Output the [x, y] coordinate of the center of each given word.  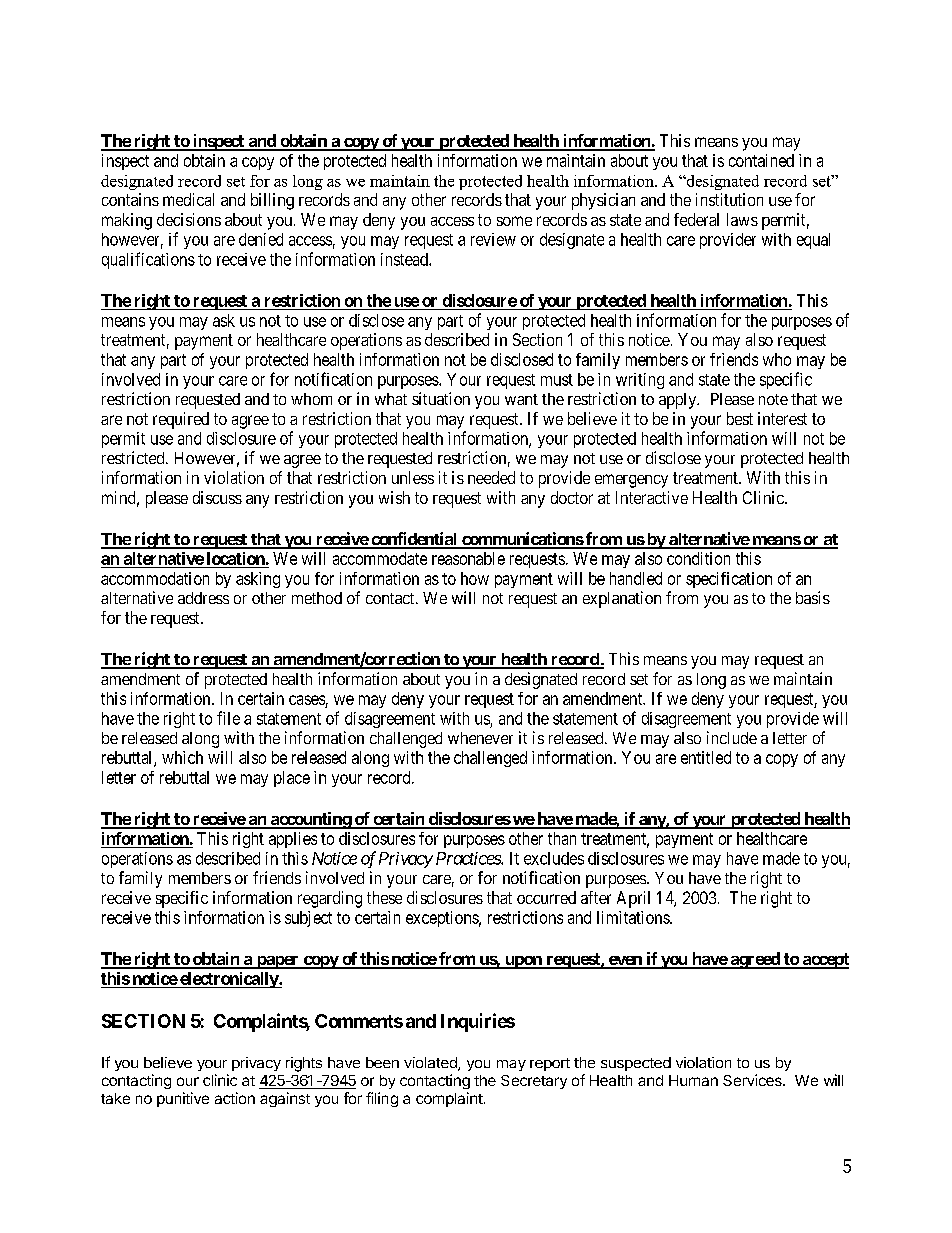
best [740, 418]
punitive [183, 1099]
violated [431, 1064]
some [514, 221]
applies [293, 840]
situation [441, 398]
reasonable [468, 558]
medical [188, 199]
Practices [469, 858]
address [203, 598]
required [181, 420]
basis [813, 597]
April [633, 899]
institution [729, 199]
